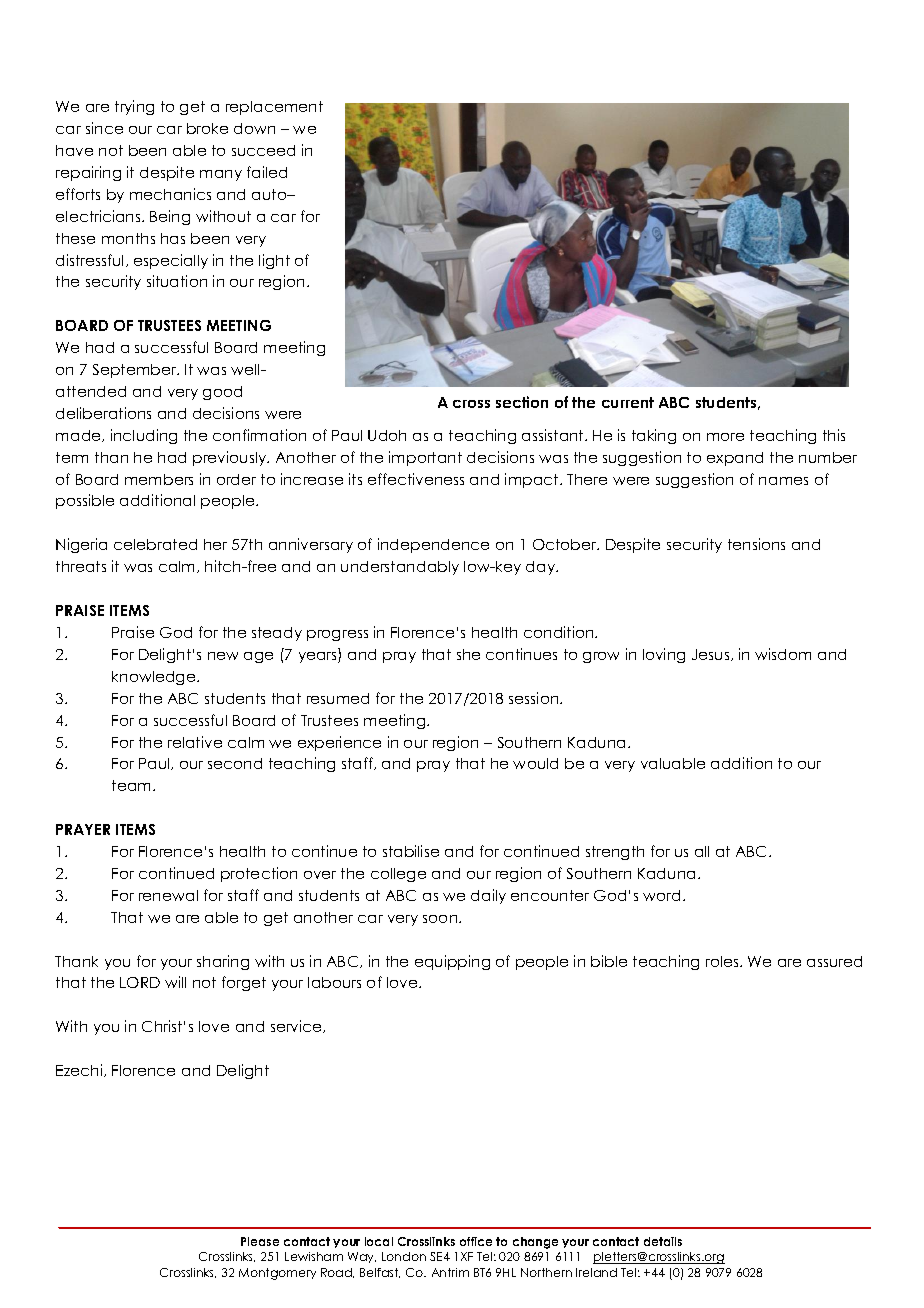 This document has width=924, height=1308. Describe the element at coordinates (260, 1241) in the document. I see `Please` at that location.
